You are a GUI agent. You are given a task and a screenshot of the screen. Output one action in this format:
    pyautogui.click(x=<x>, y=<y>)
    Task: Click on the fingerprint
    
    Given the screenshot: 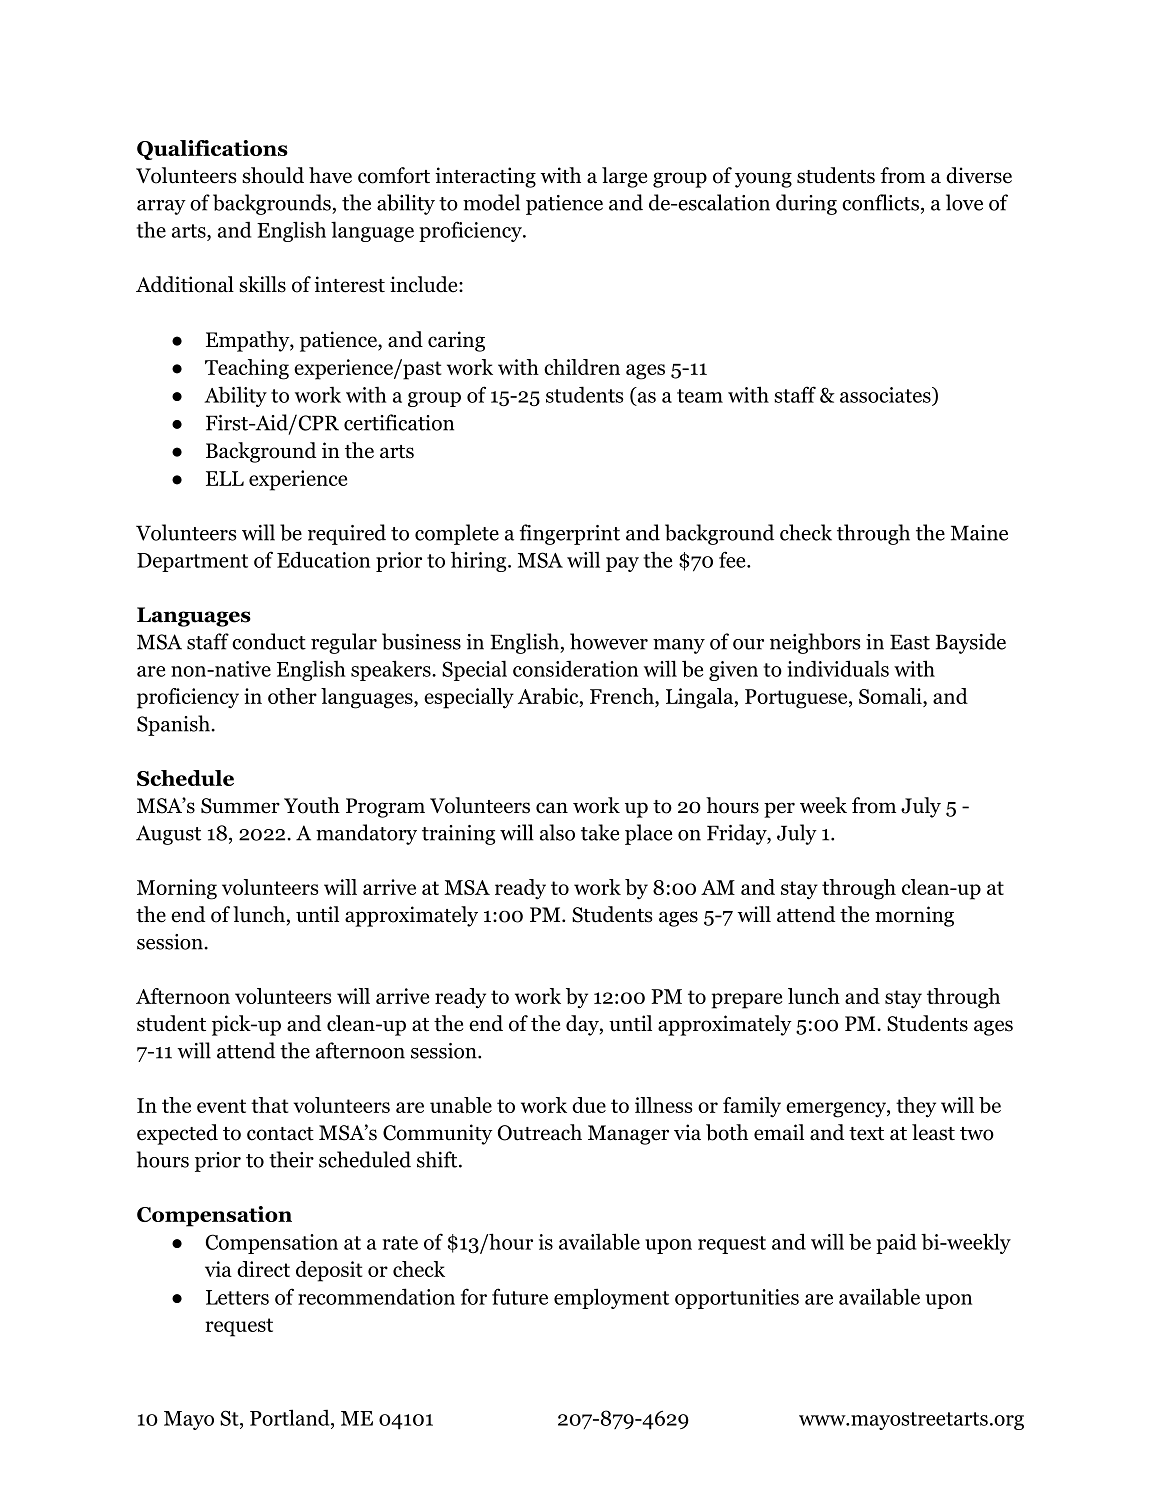 What is the action you would take?
    pyautogui.click(x=570, y=534)
